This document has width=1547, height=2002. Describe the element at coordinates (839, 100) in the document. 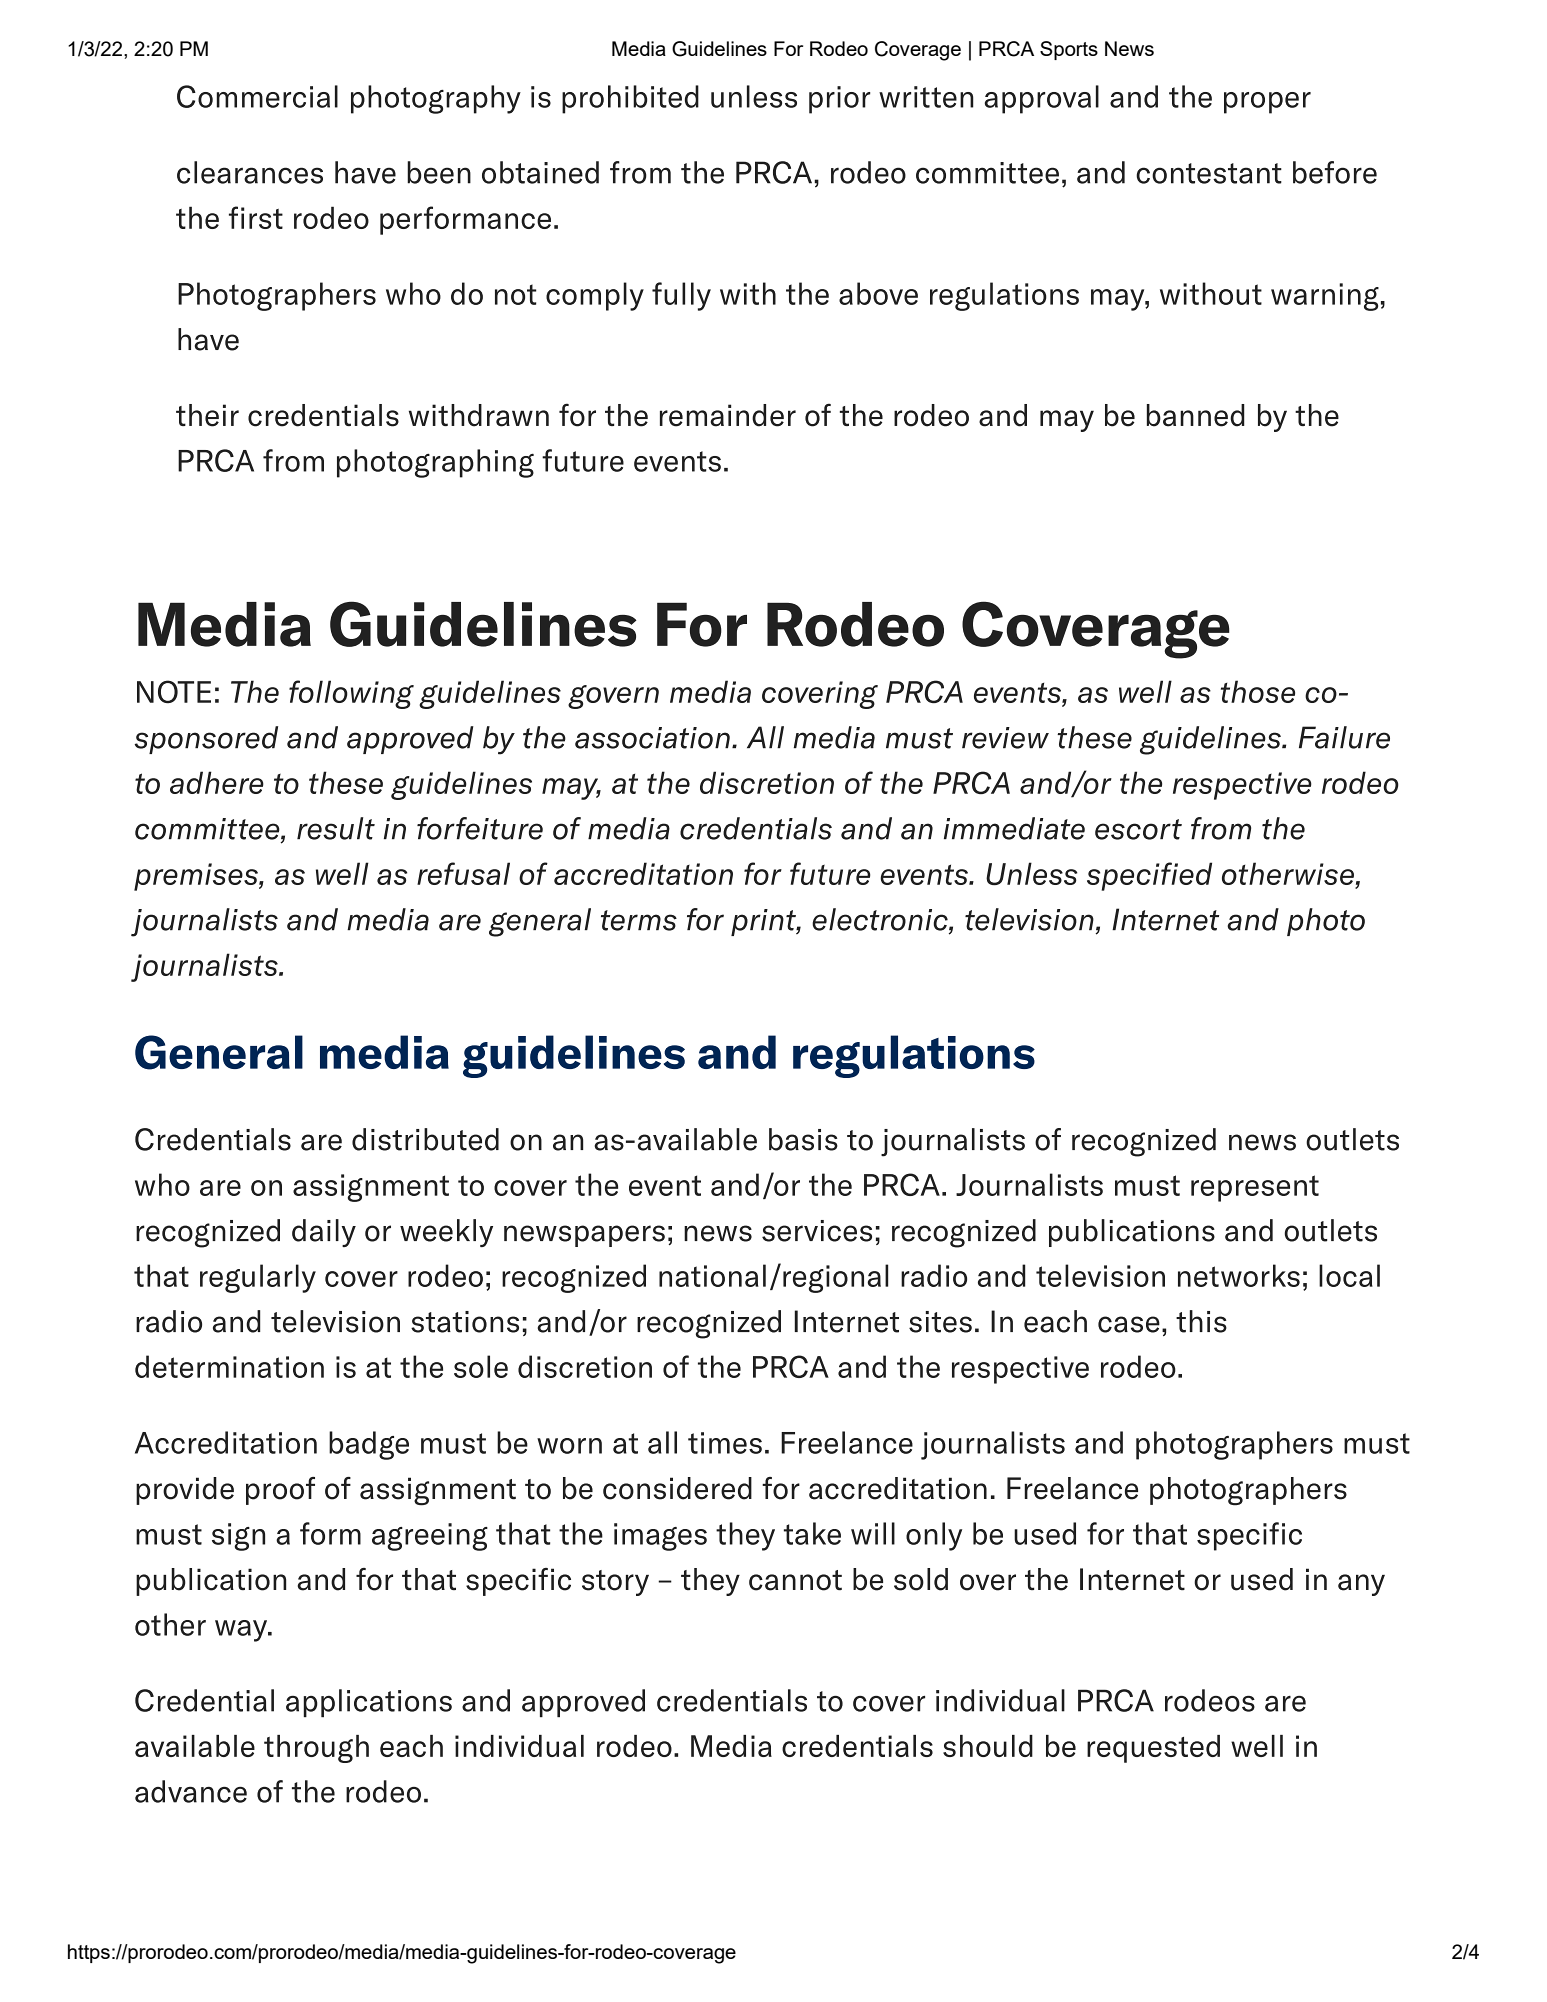

I see `prior` at that location.
